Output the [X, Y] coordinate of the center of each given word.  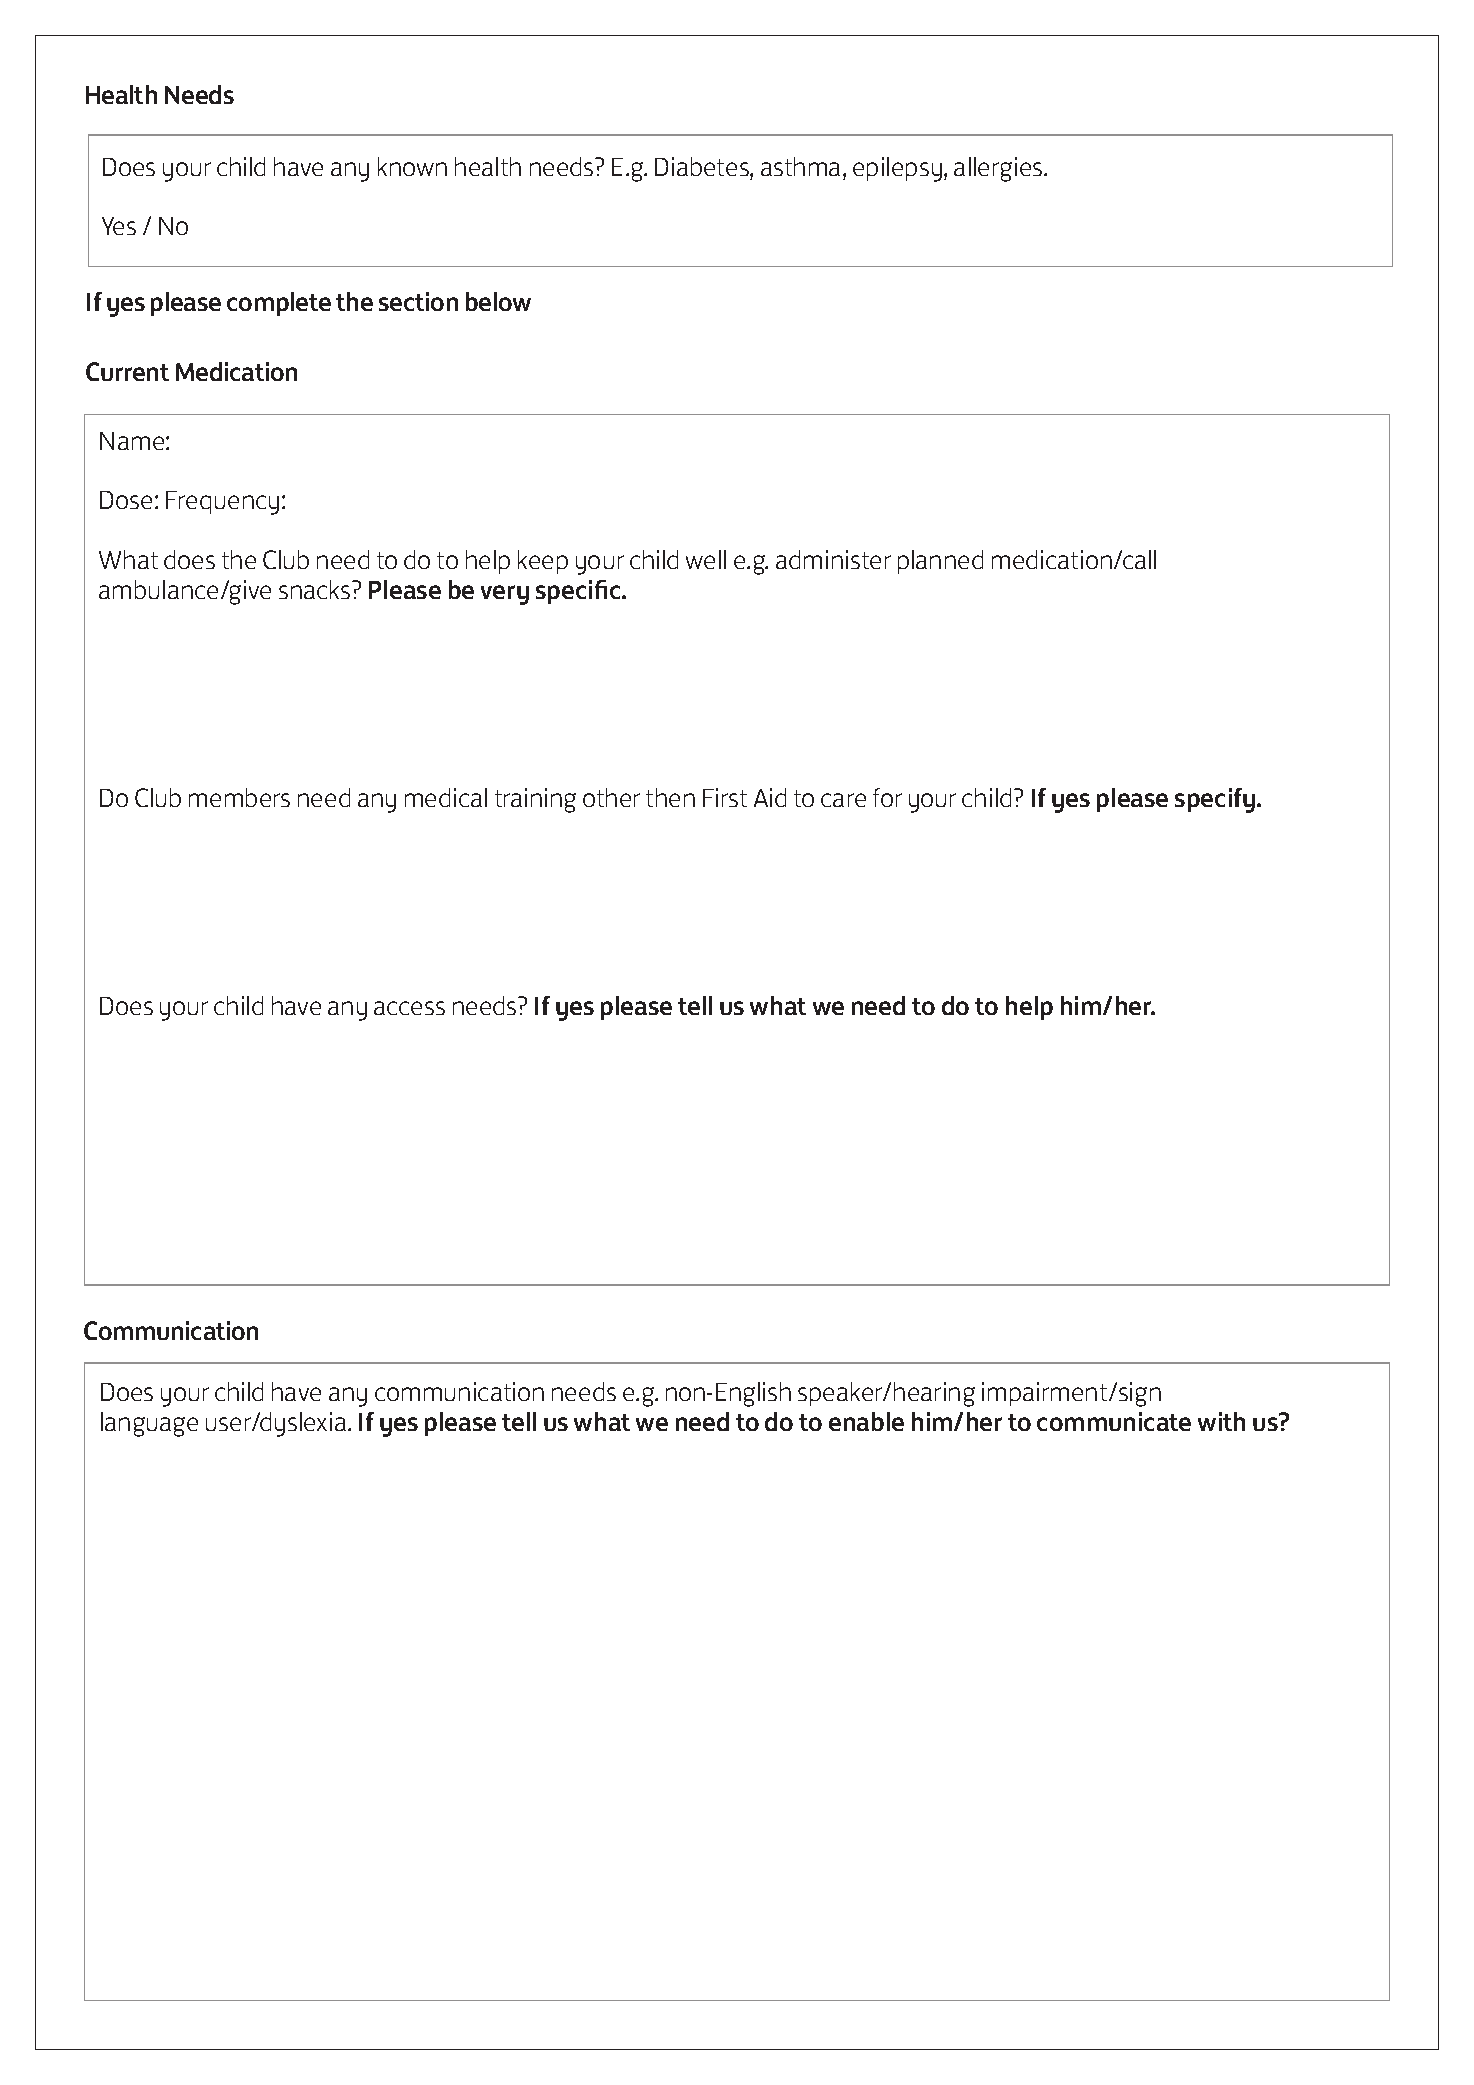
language [149, 1424]
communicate [1114, 1421]
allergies [999, 169]
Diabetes [703, 166]
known [412, 166]
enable [866, 1421]
